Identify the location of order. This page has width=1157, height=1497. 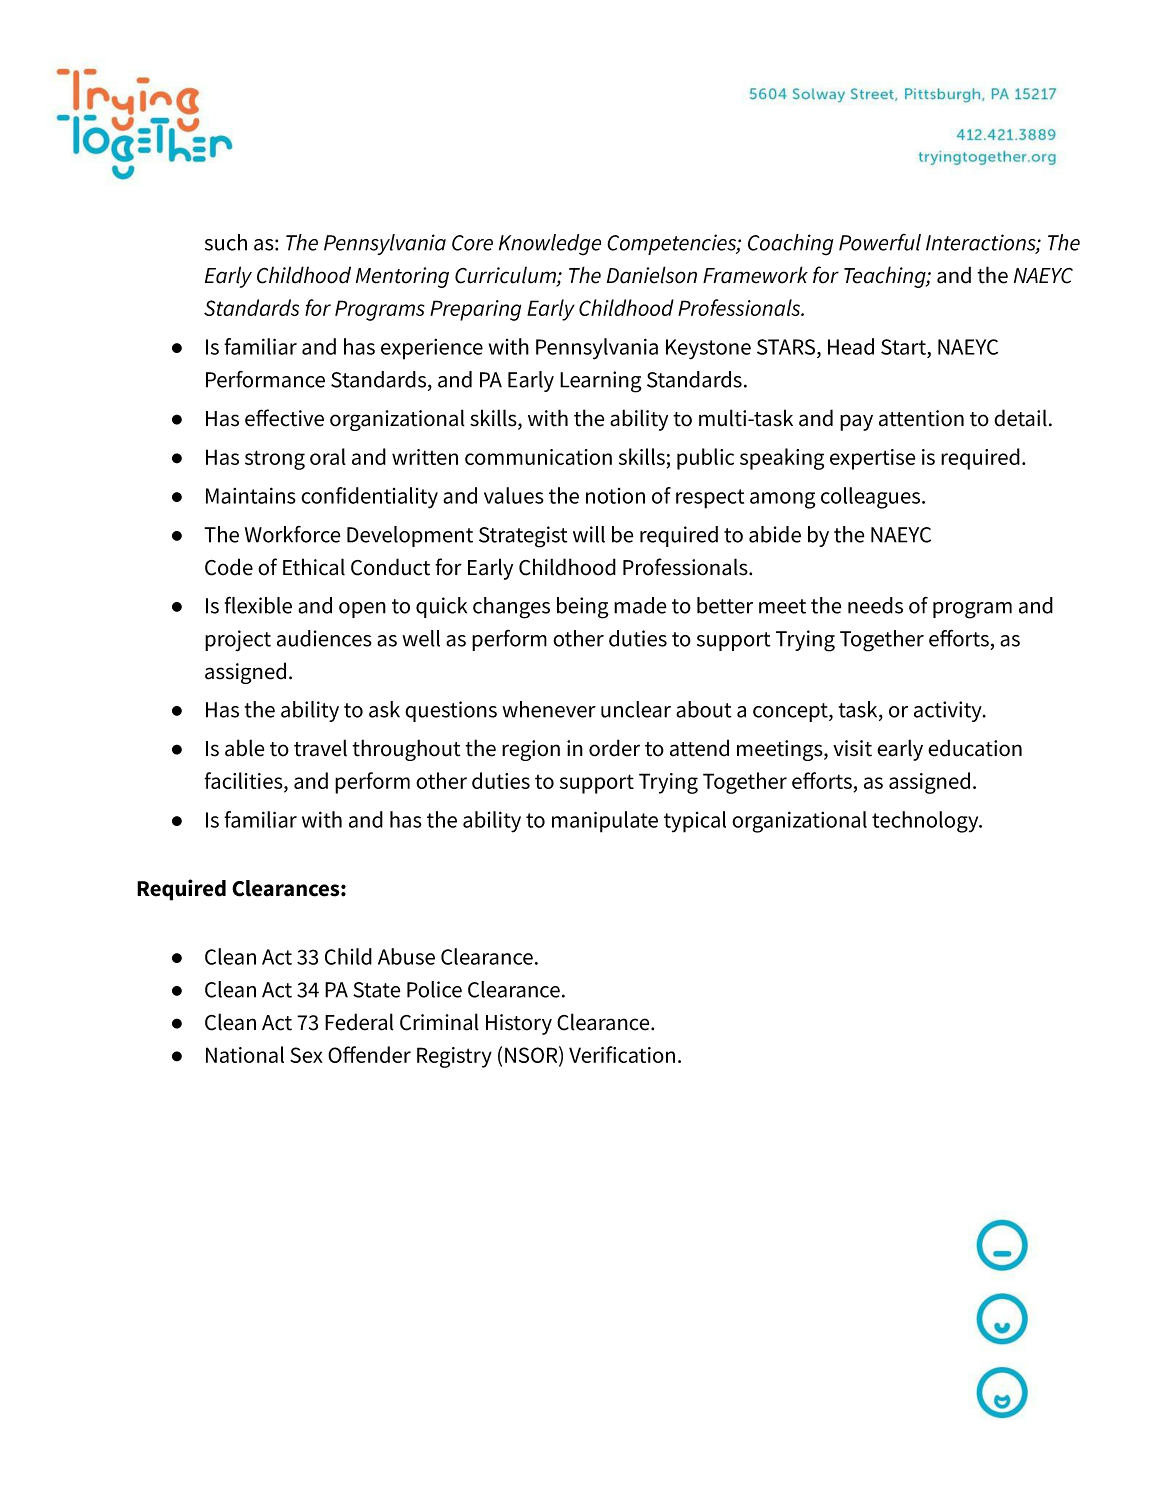
(614, 748).
